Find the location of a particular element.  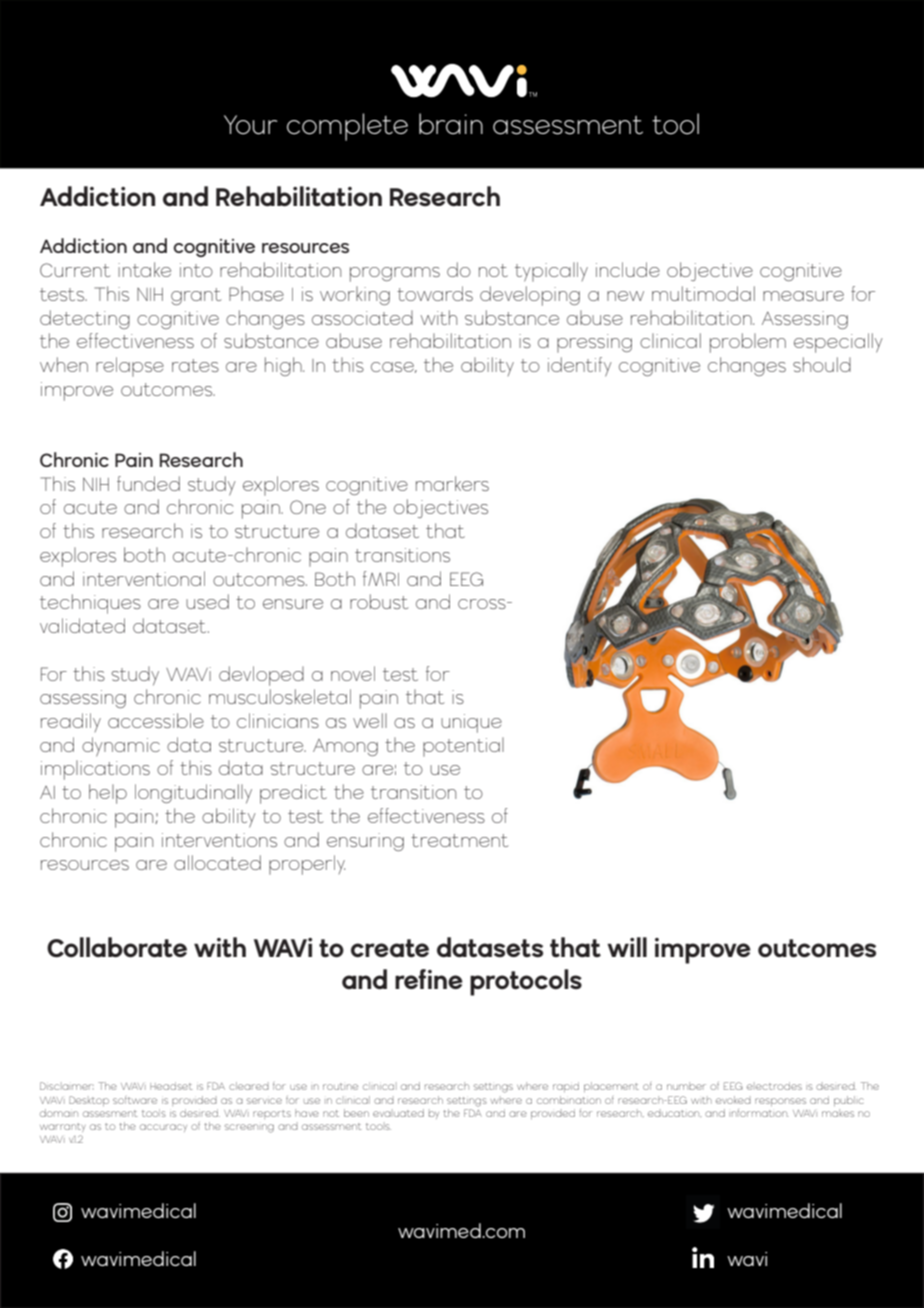

robust is located at coordinates (379, 601).
